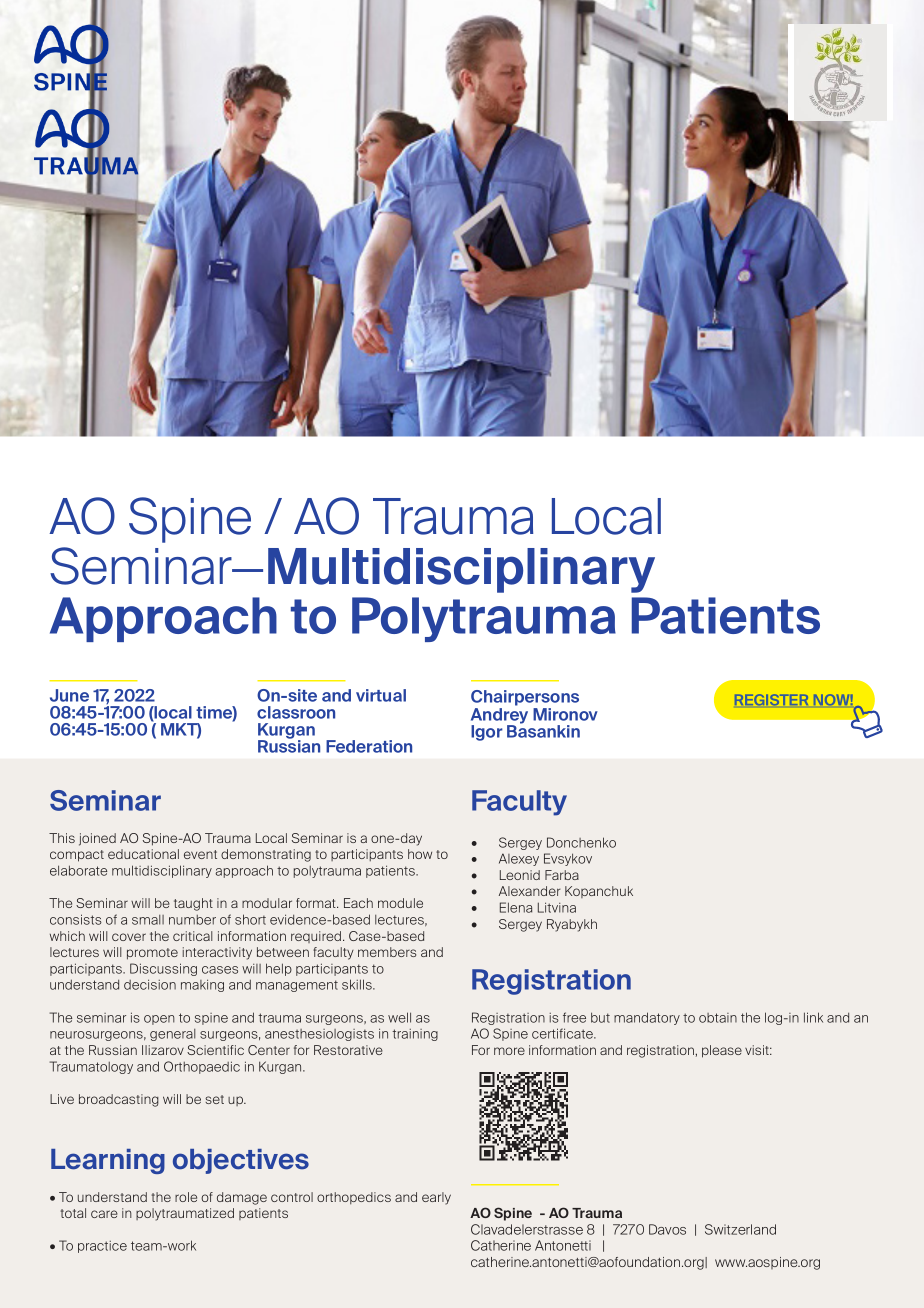 This document has width=924, height=1308. I want to click on module, so click(400, 903).
